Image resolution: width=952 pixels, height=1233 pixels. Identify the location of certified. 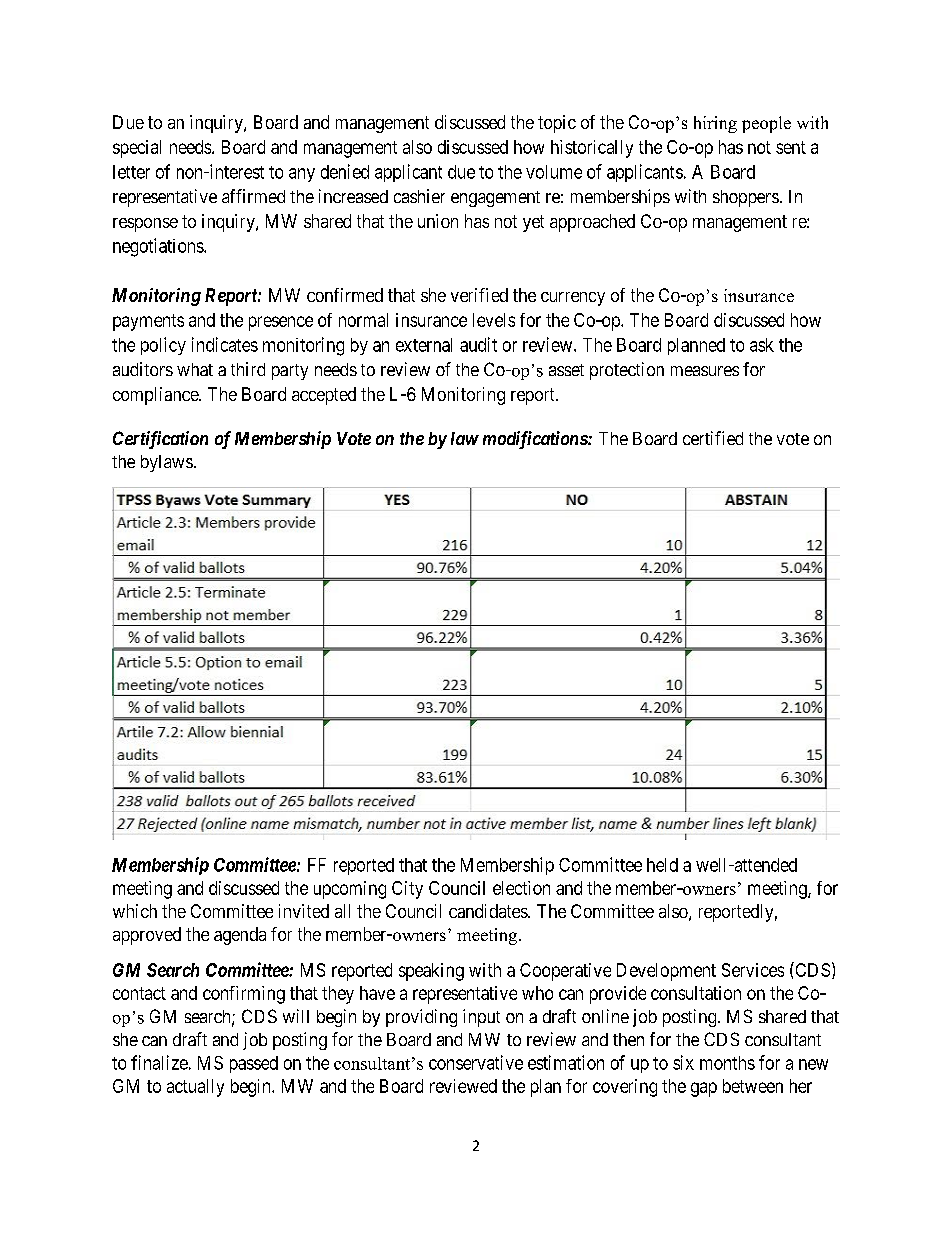
(713, 438).
